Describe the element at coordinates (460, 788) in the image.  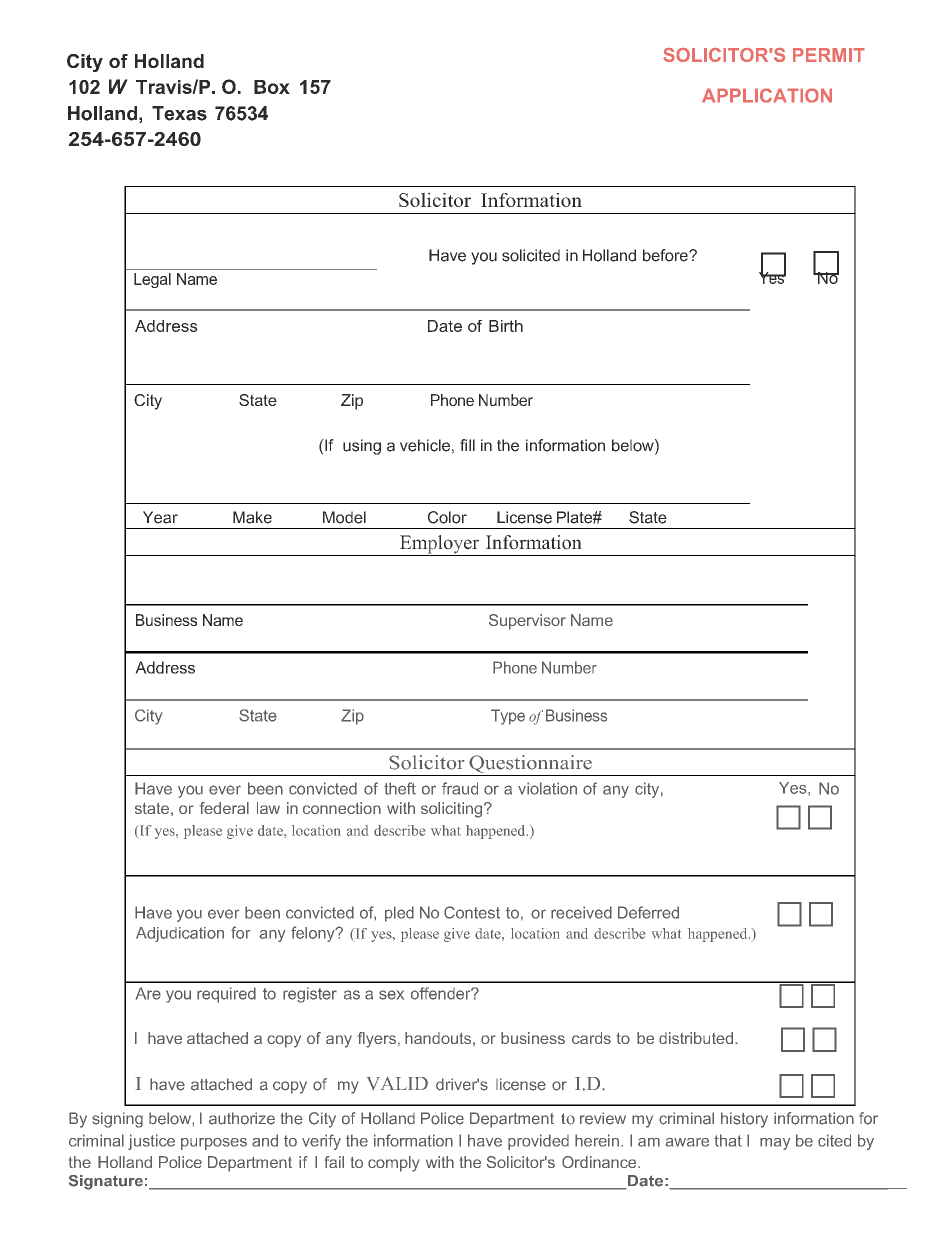
I see `fraud` at that location.
